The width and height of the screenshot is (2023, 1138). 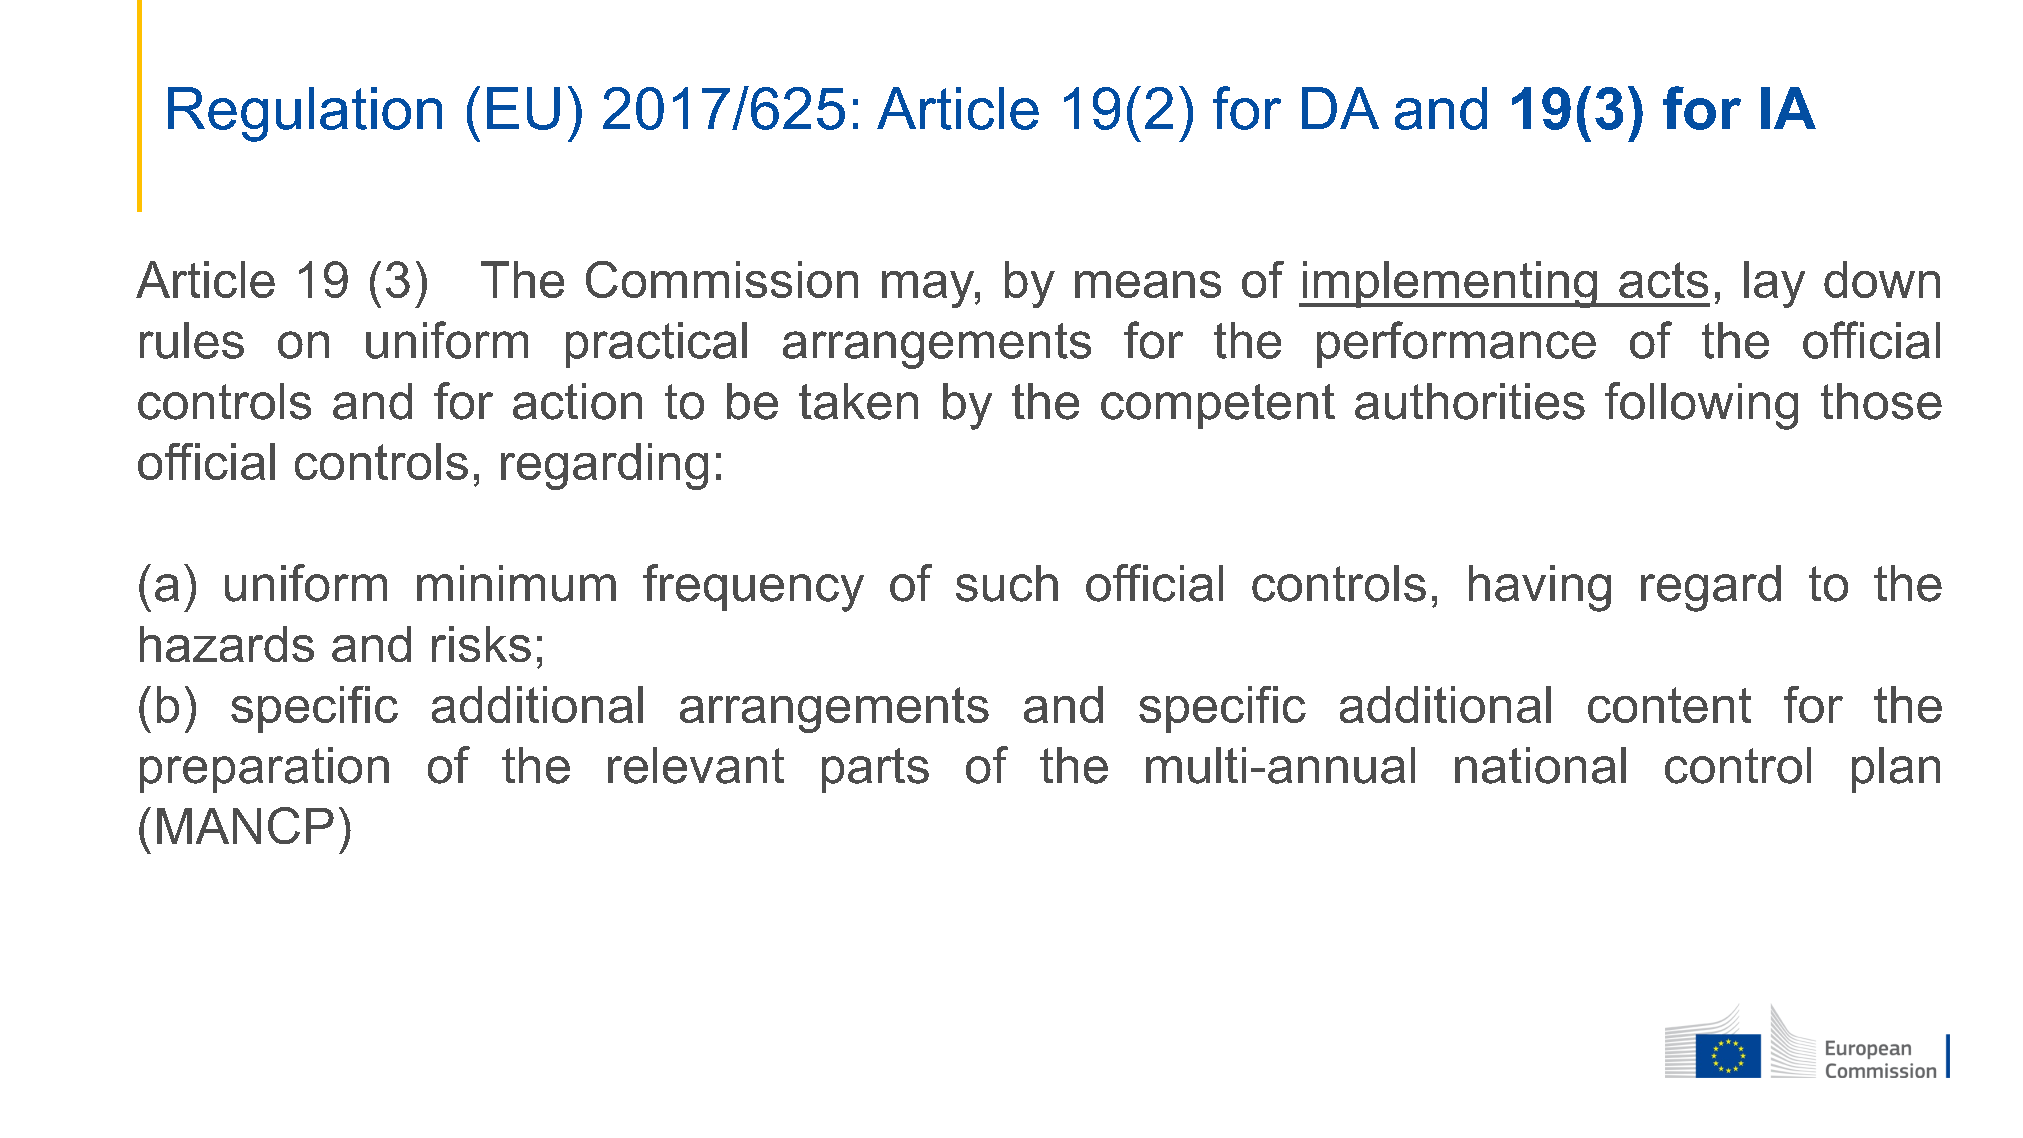 I want to click on means, so click(x=1148, y=284).
